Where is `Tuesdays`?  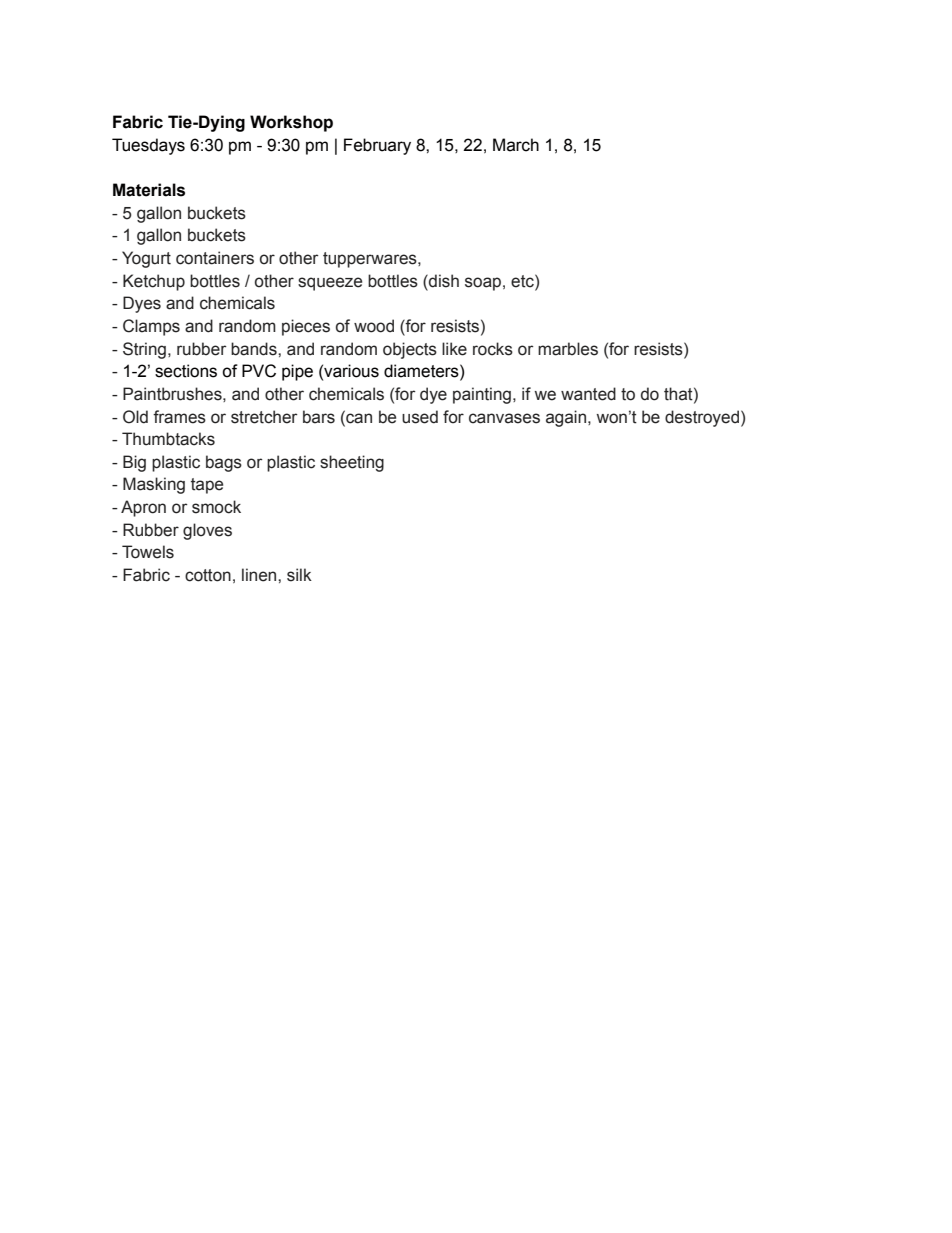 Tuesdays is located at coordinates (148, 146).
